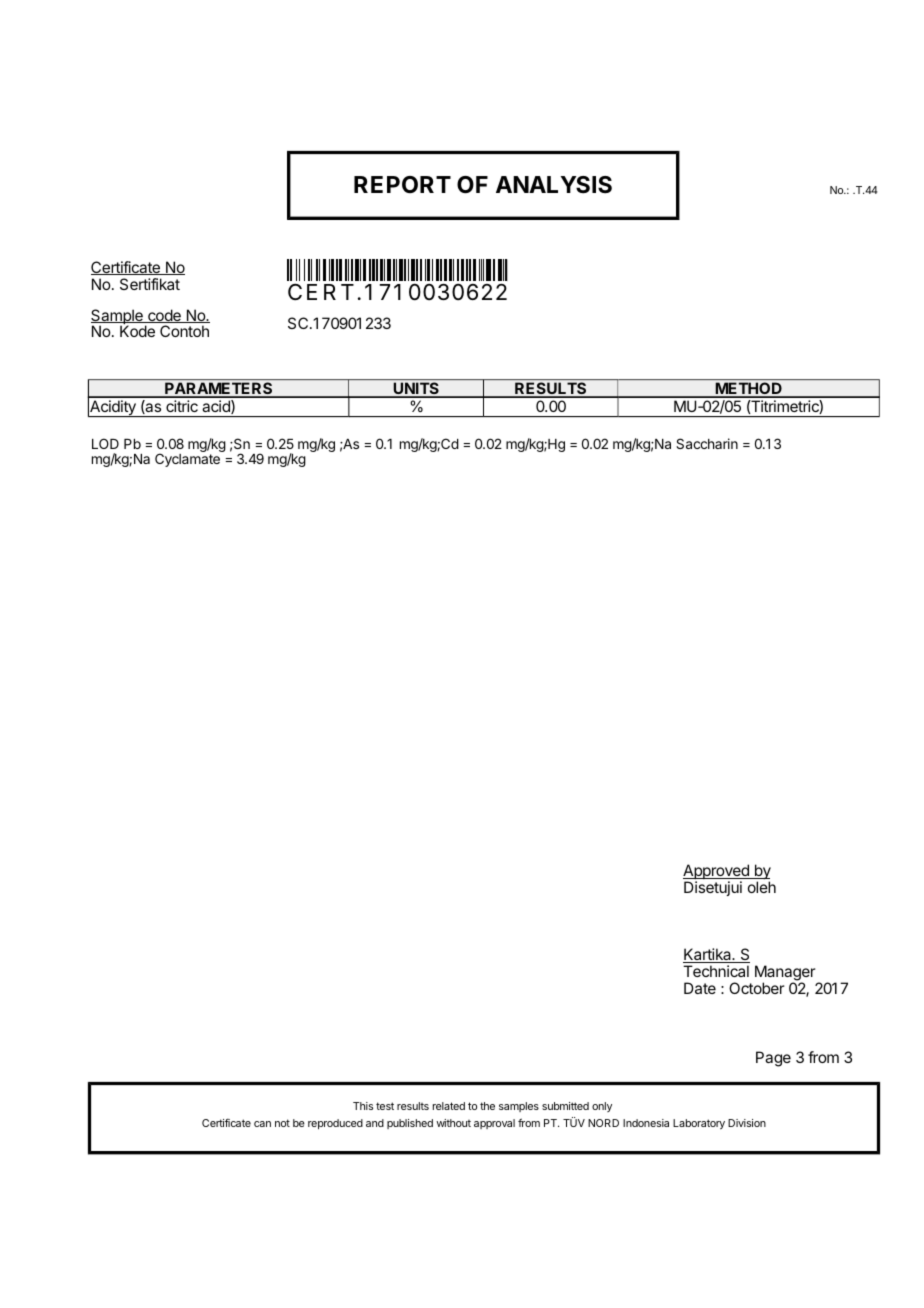 This screenshot has height=1308, width=924. I want to click on Manager, so click(785, 974).
